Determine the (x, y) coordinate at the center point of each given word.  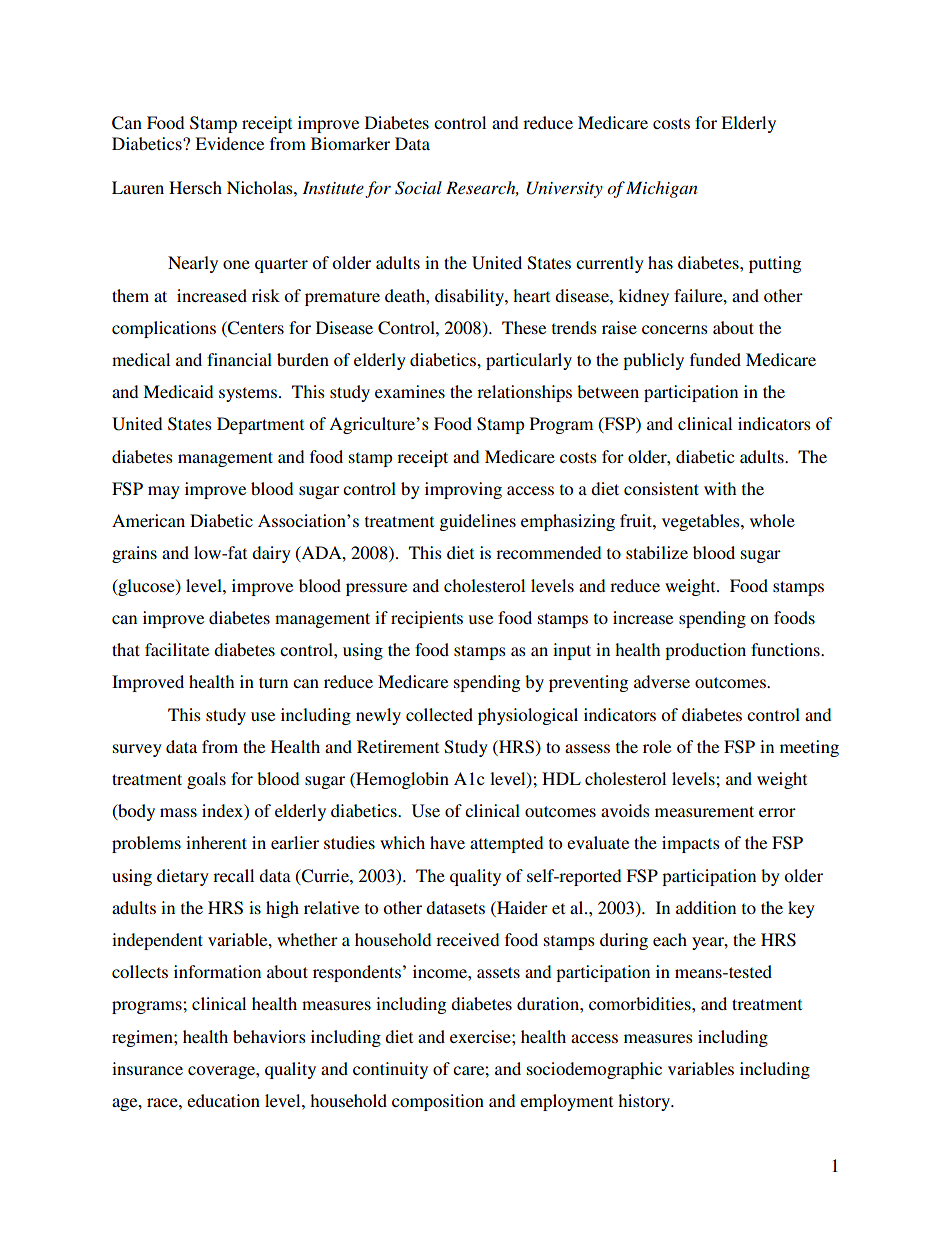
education (223, 1100)
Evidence (229, 143)
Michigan (662, 189)
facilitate (177, 649)
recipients (427, 619)
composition (438, 1102)
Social (418, 188)
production (705, 651)
